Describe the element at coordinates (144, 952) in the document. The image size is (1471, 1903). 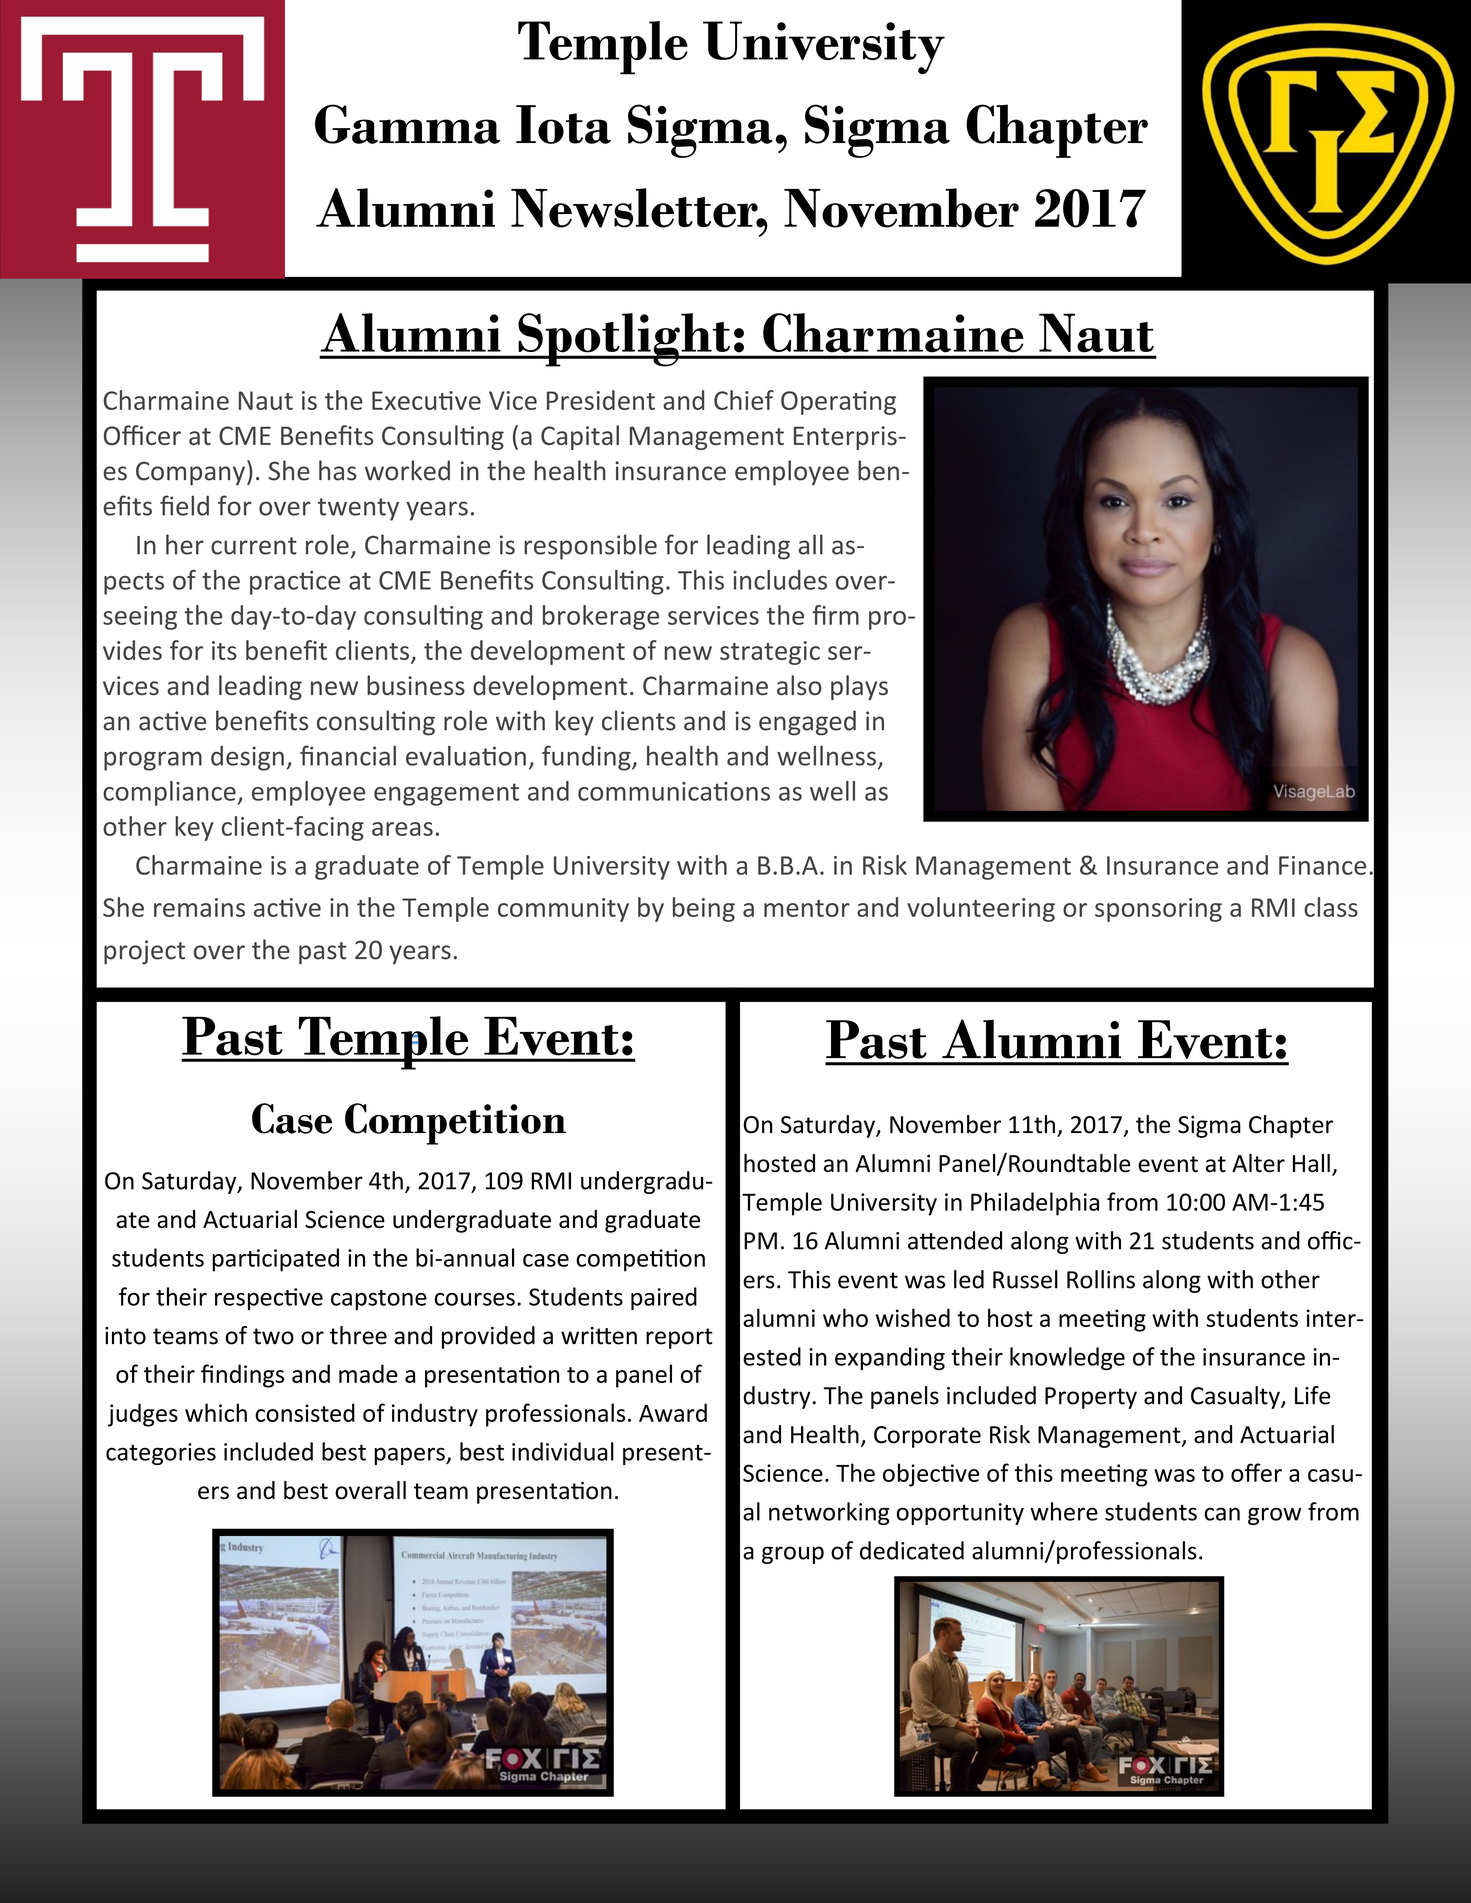
I see `project` at that location.
